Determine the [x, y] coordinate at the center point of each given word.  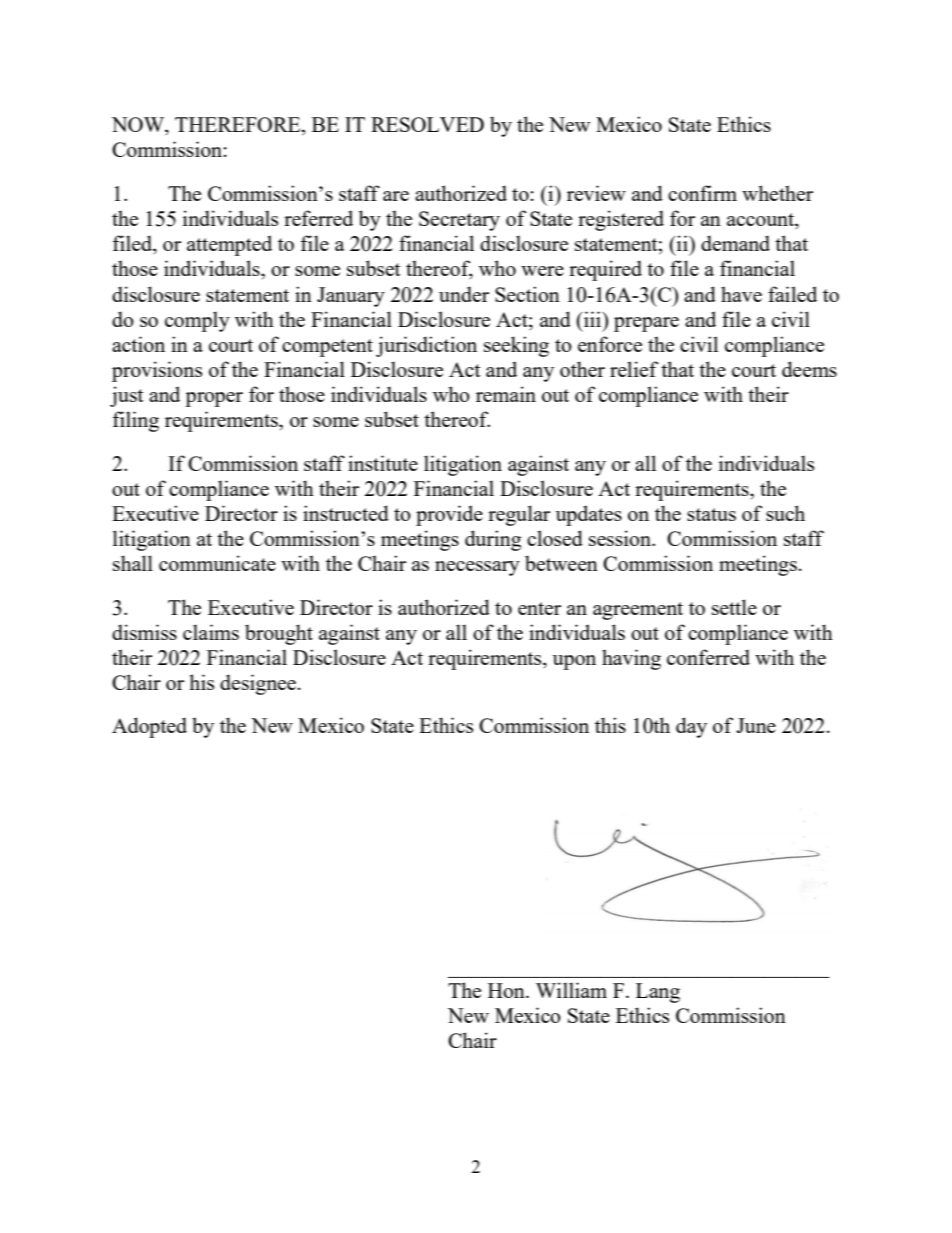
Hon [507, 990]
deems [809, 369]
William [571, 990]
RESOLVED [427, 124]
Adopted [149, 727]
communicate [217, 563]
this [610, 725]
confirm [702, 193]
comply [197, 321]
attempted [229, 245]
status [711, 514]
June [756, 725]
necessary [477, 568]
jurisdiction [426, 346]
